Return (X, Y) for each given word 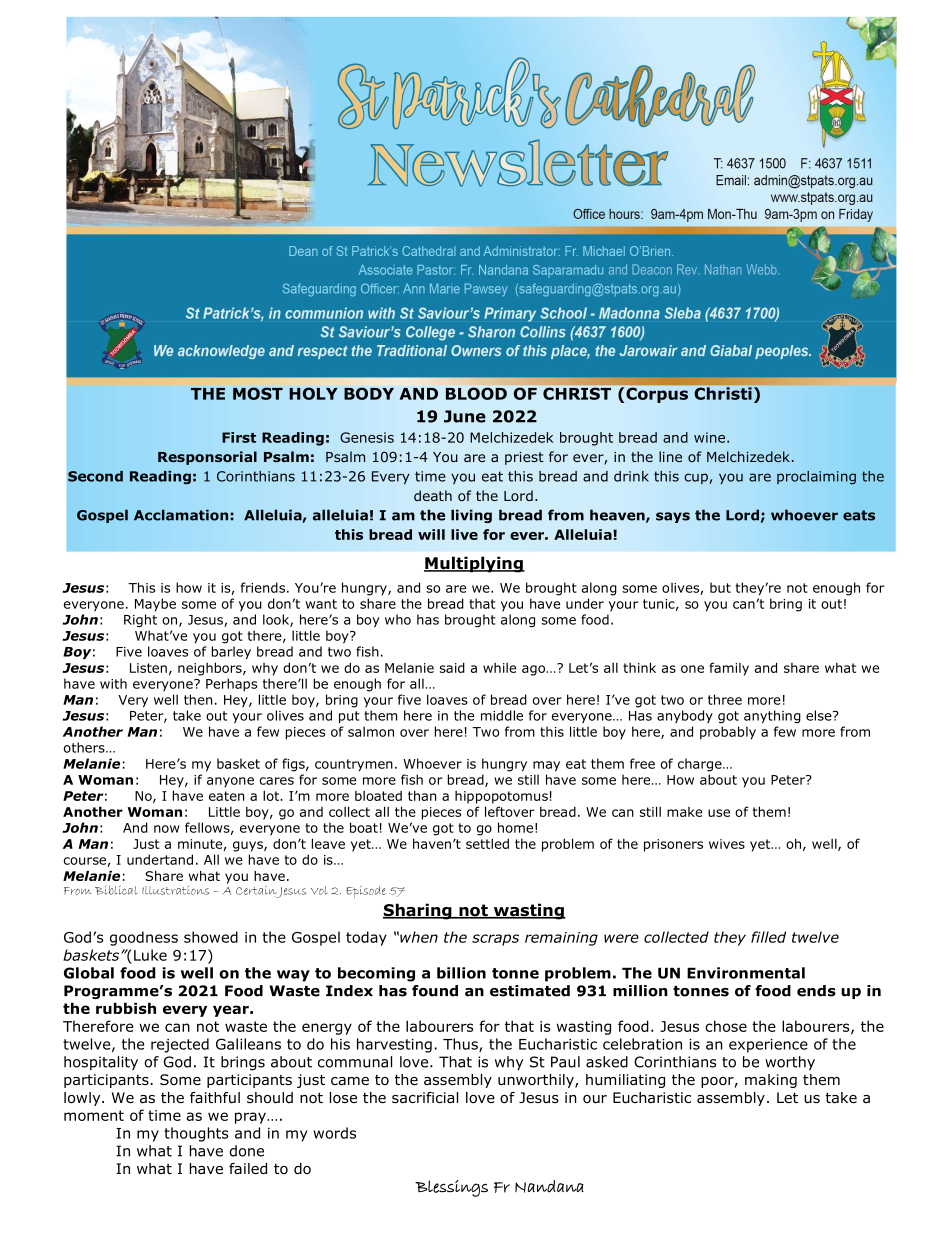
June (465, 416)
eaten (226, 796)
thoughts (196, 1134)
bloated (378, 796)
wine (711, 437)
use (719, 813)
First (239, 437)
